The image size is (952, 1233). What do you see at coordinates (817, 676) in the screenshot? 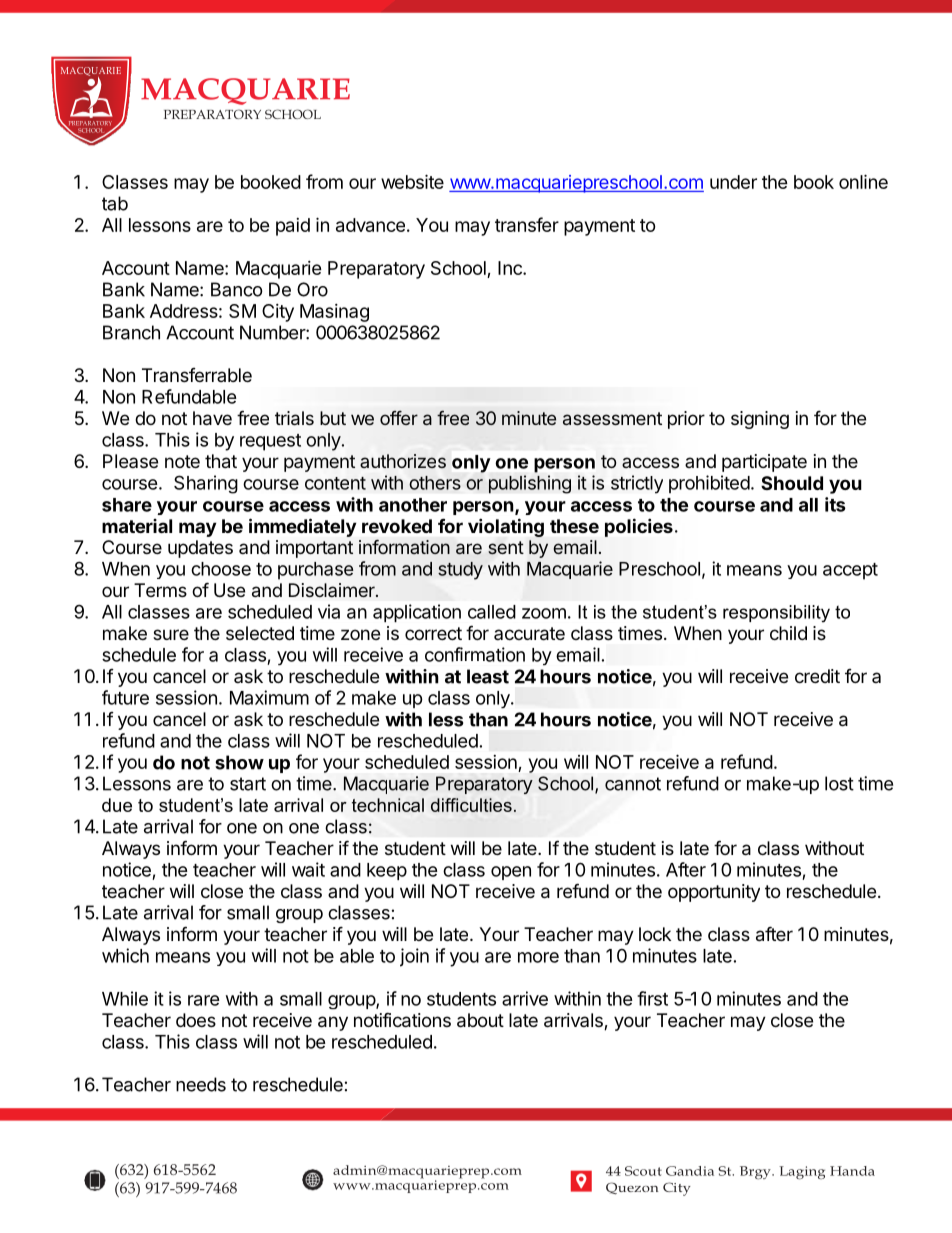
I see `credit` at bounding box center [817, 676].
